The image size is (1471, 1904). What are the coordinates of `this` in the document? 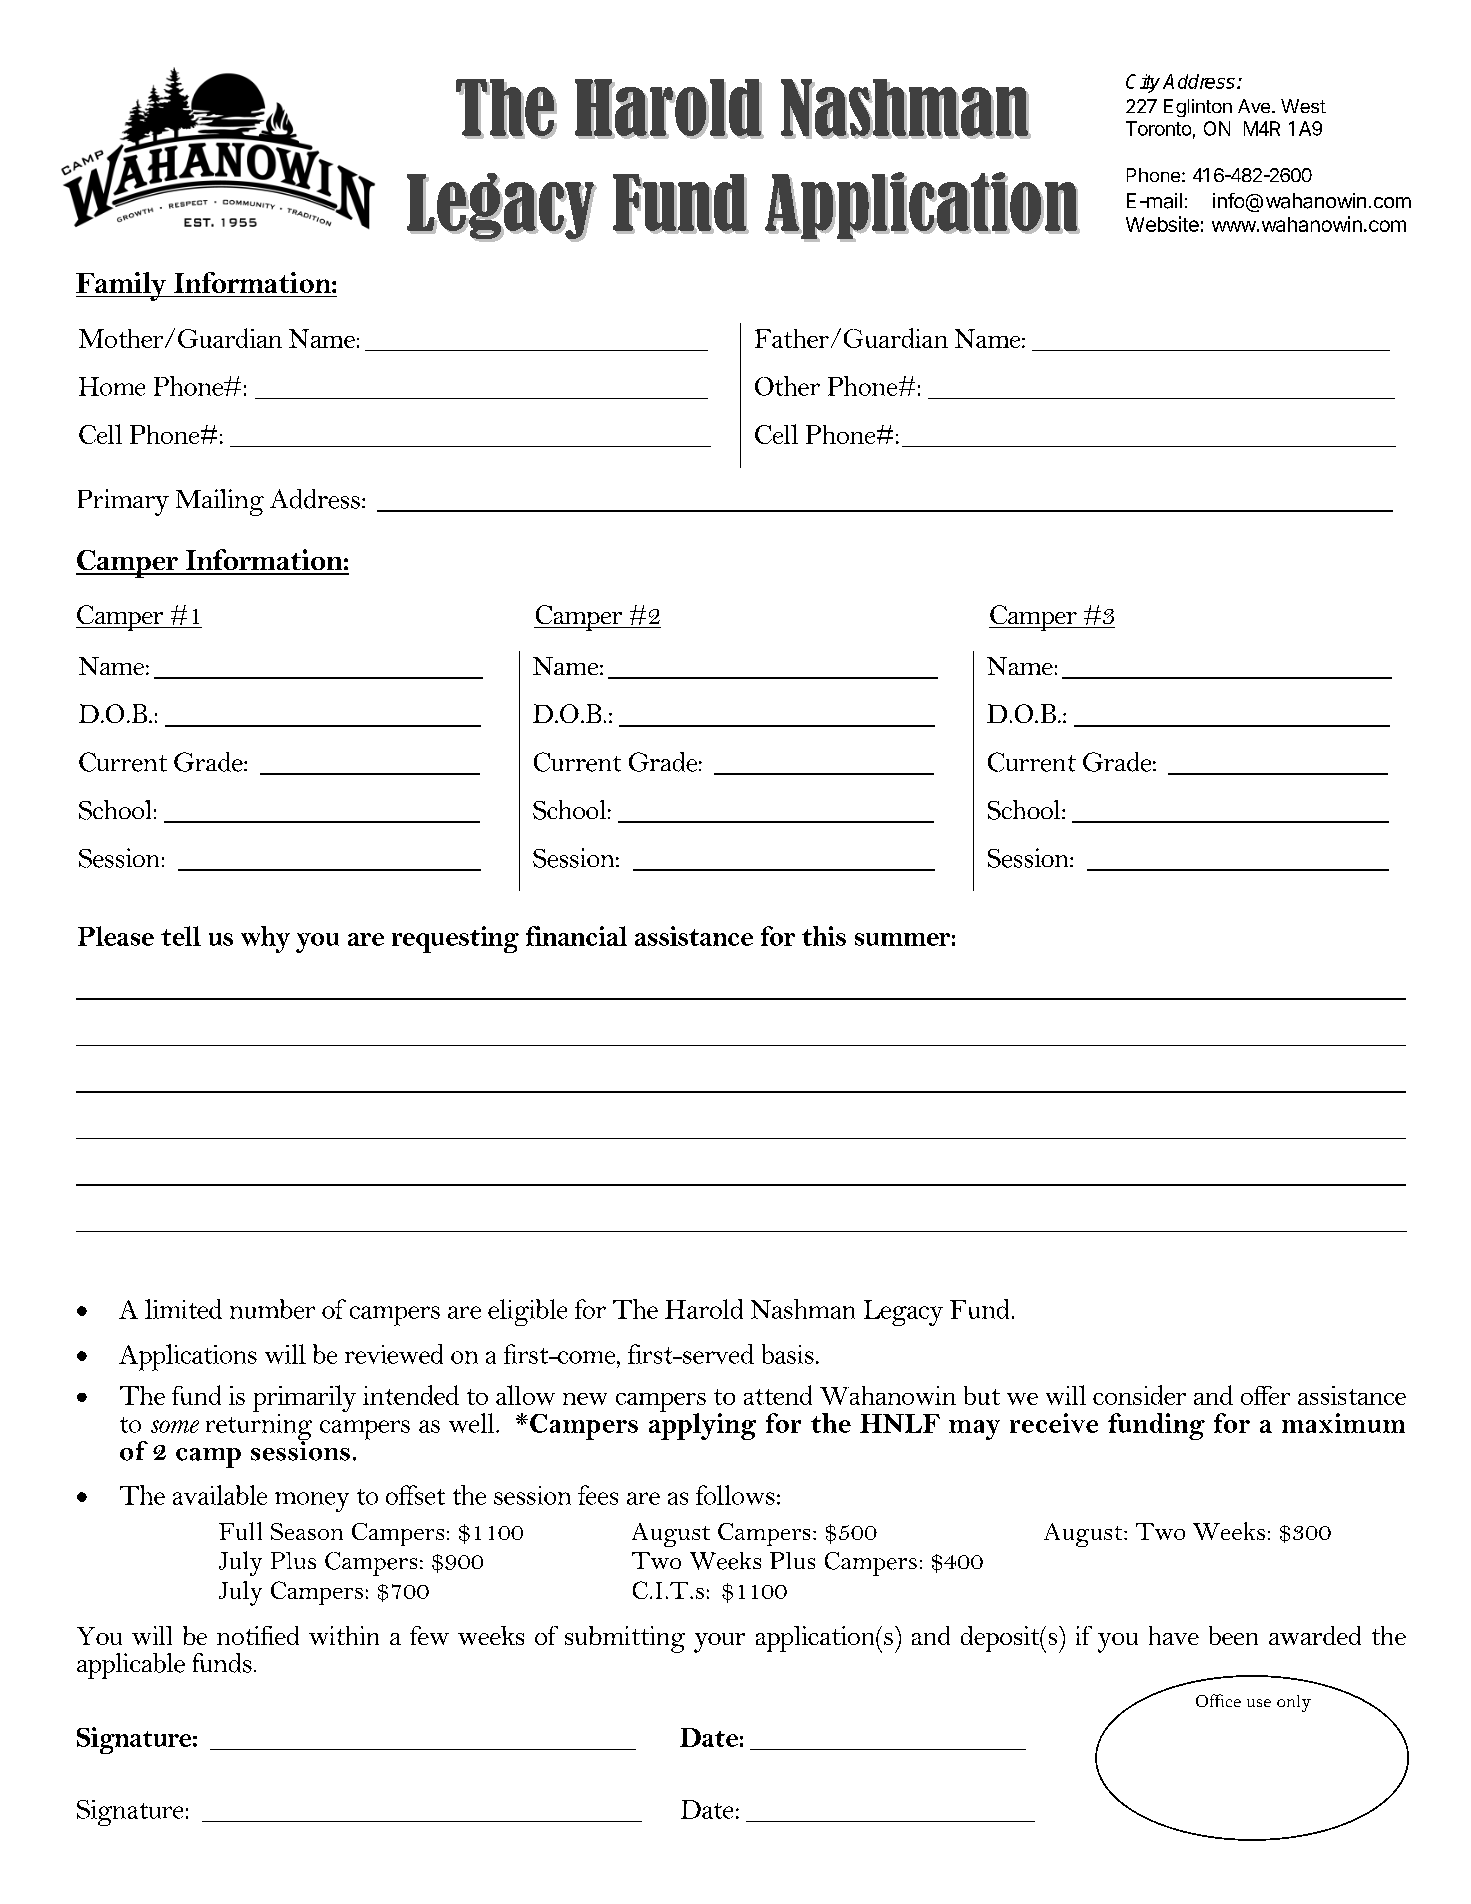 It's located at (824, 936).
